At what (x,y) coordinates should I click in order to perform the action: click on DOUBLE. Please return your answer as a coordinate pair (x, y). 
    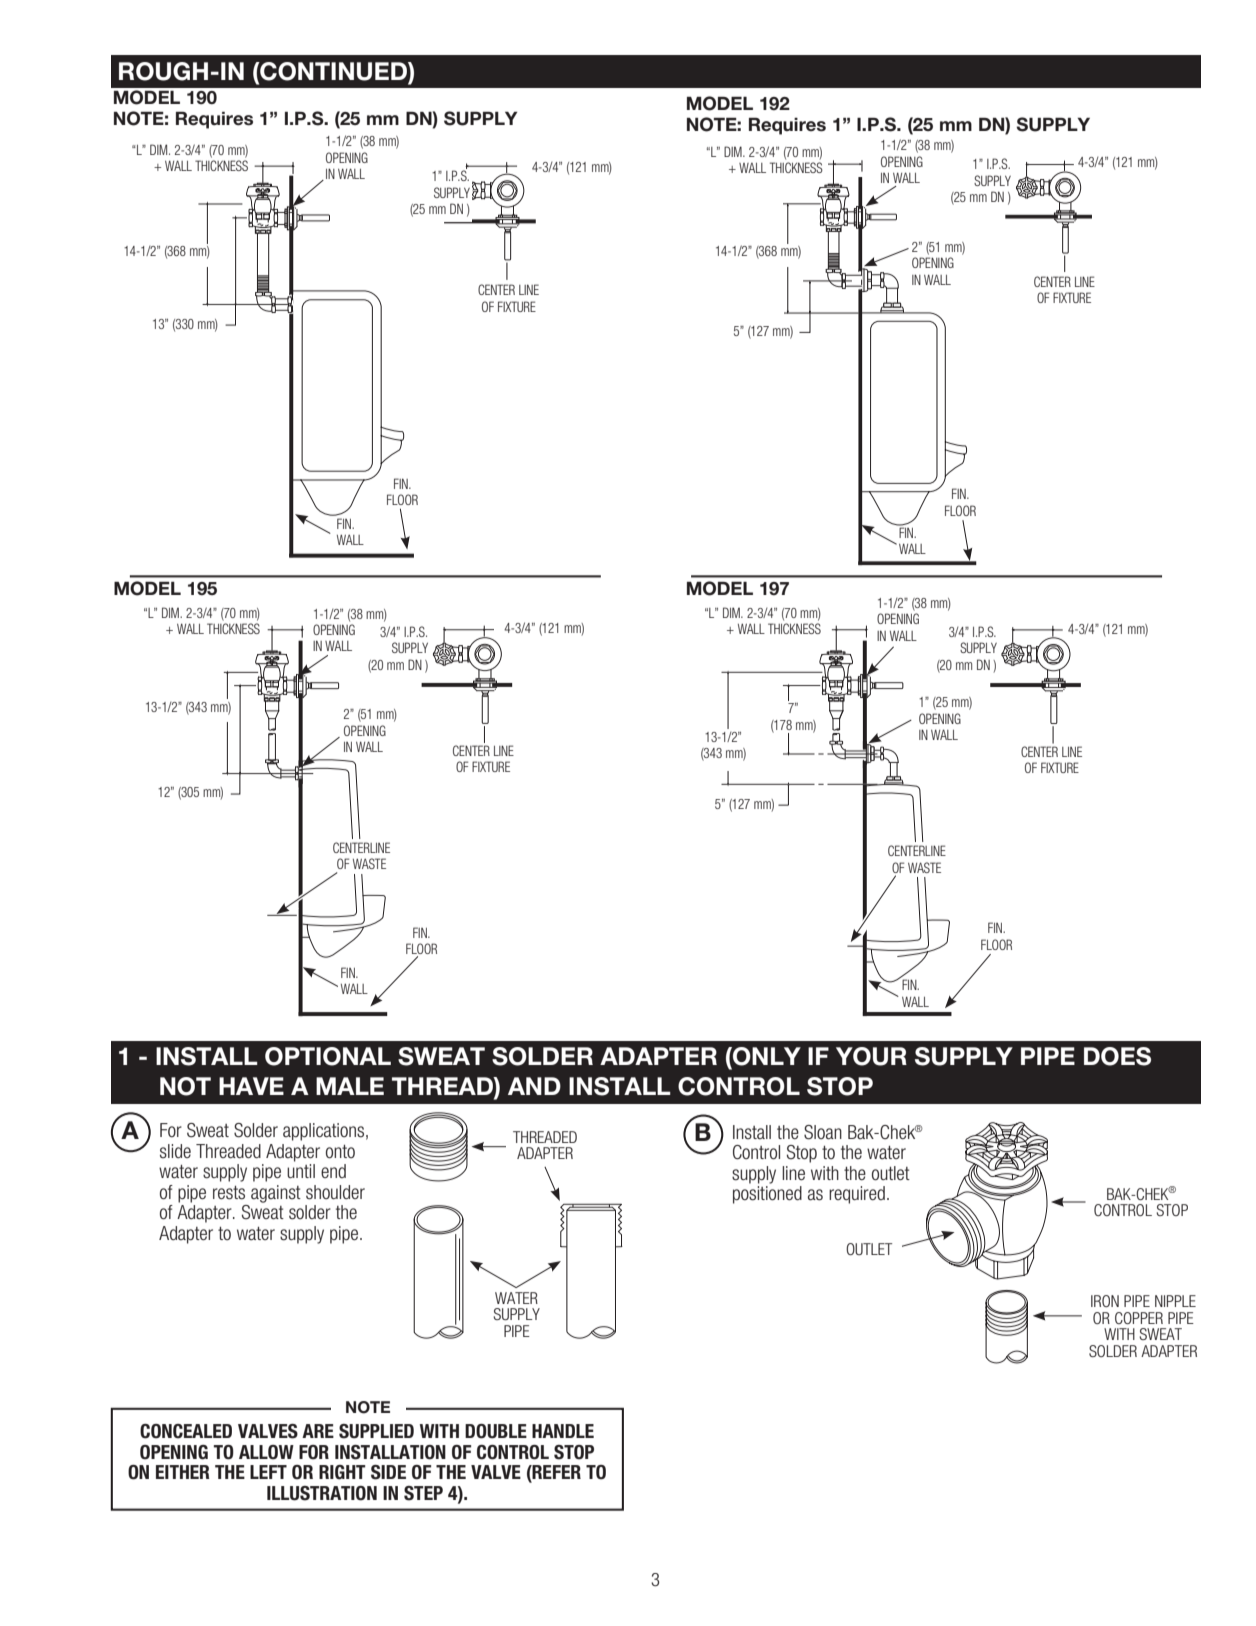
    Looking at the image, I should click on (496, 1431).
